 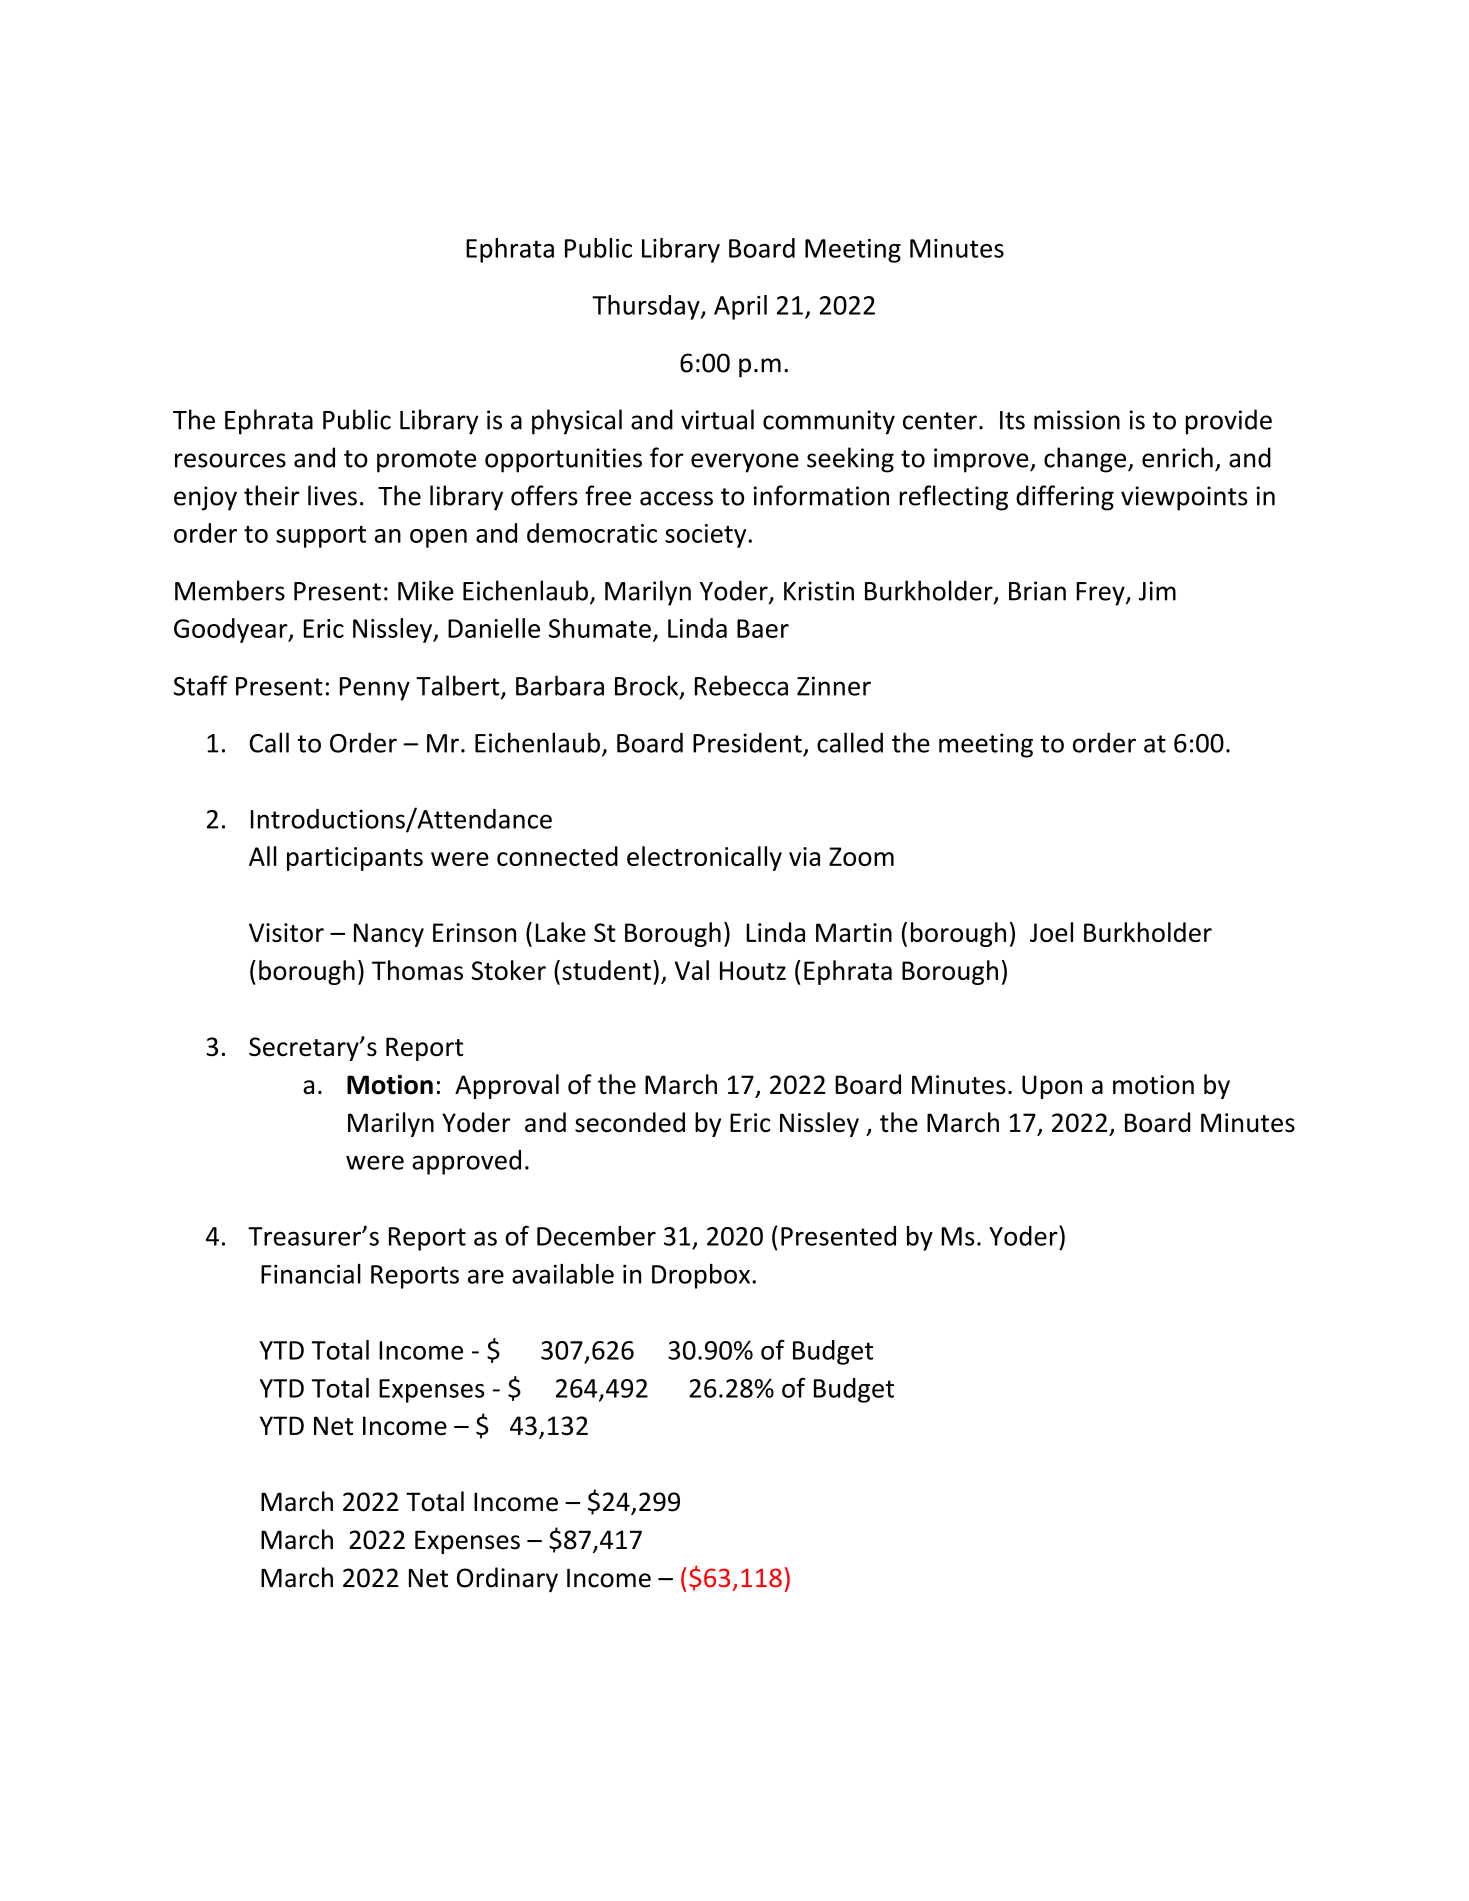 What do you see at coordinates (1077, 420) in the document?
I see `mission` at bounding box center [1077, 420].
